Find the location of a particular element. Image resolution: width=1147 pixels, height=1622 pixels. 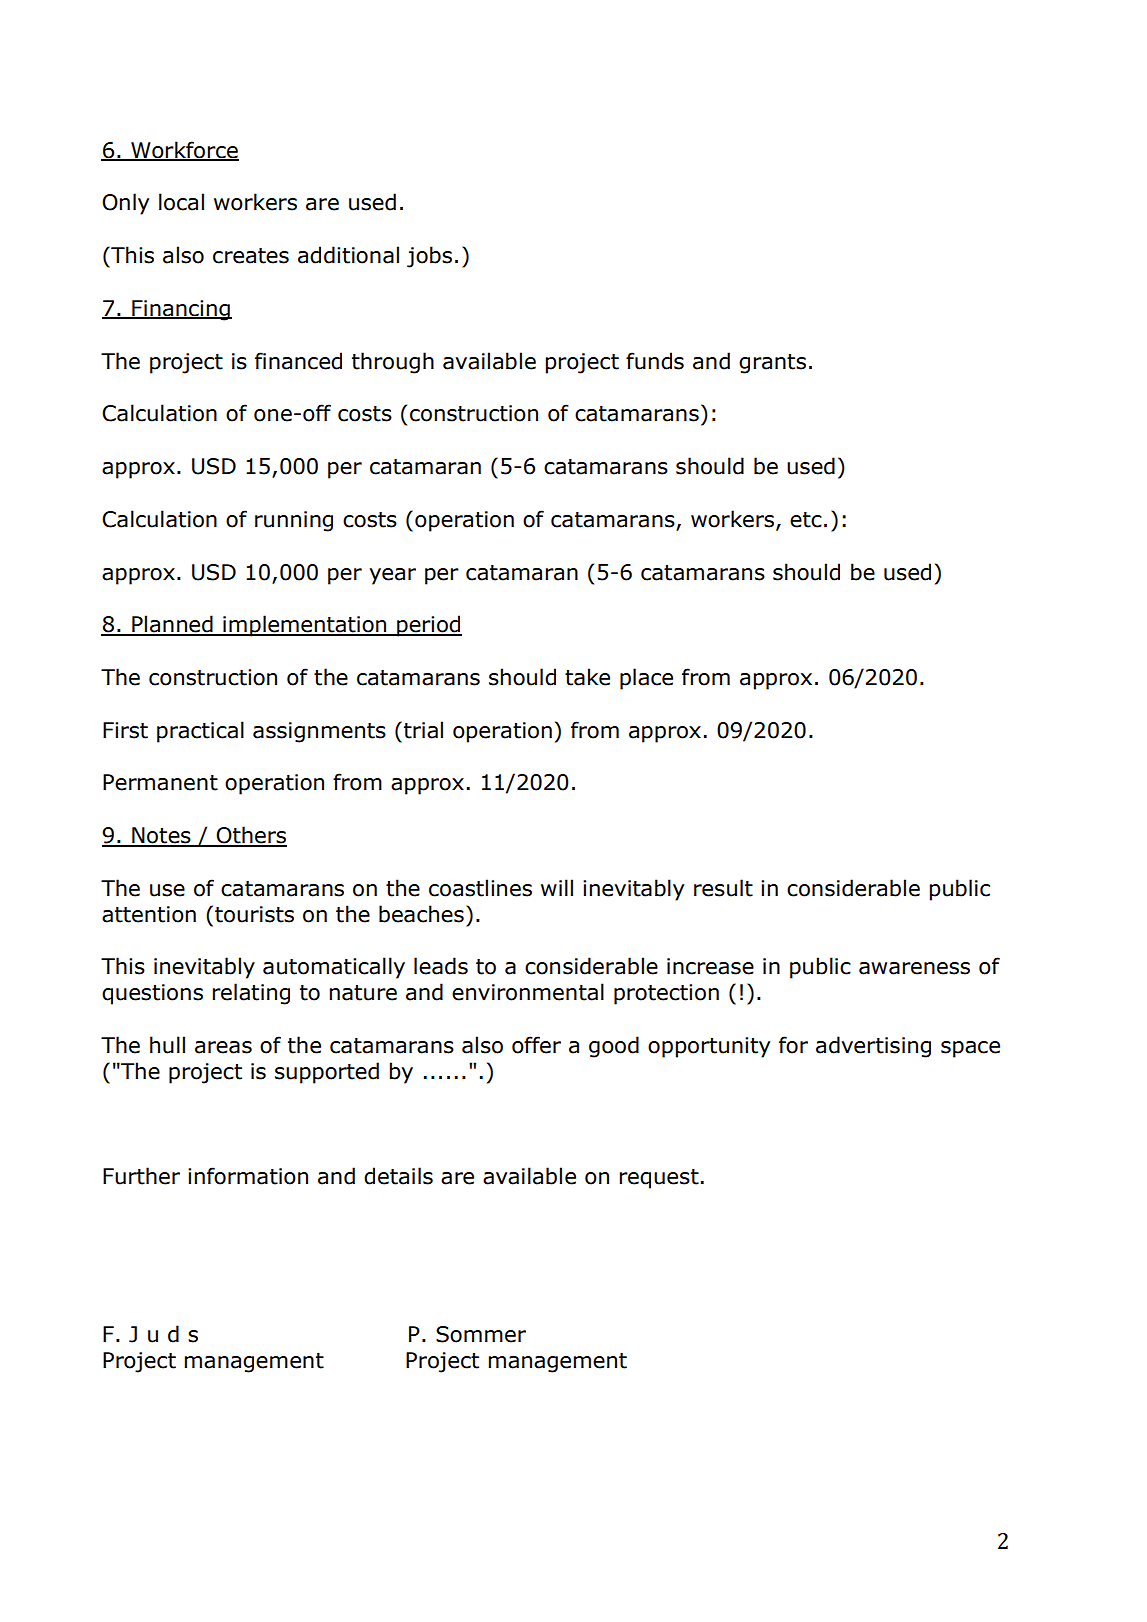

take is located at coordinates (587, 677).
